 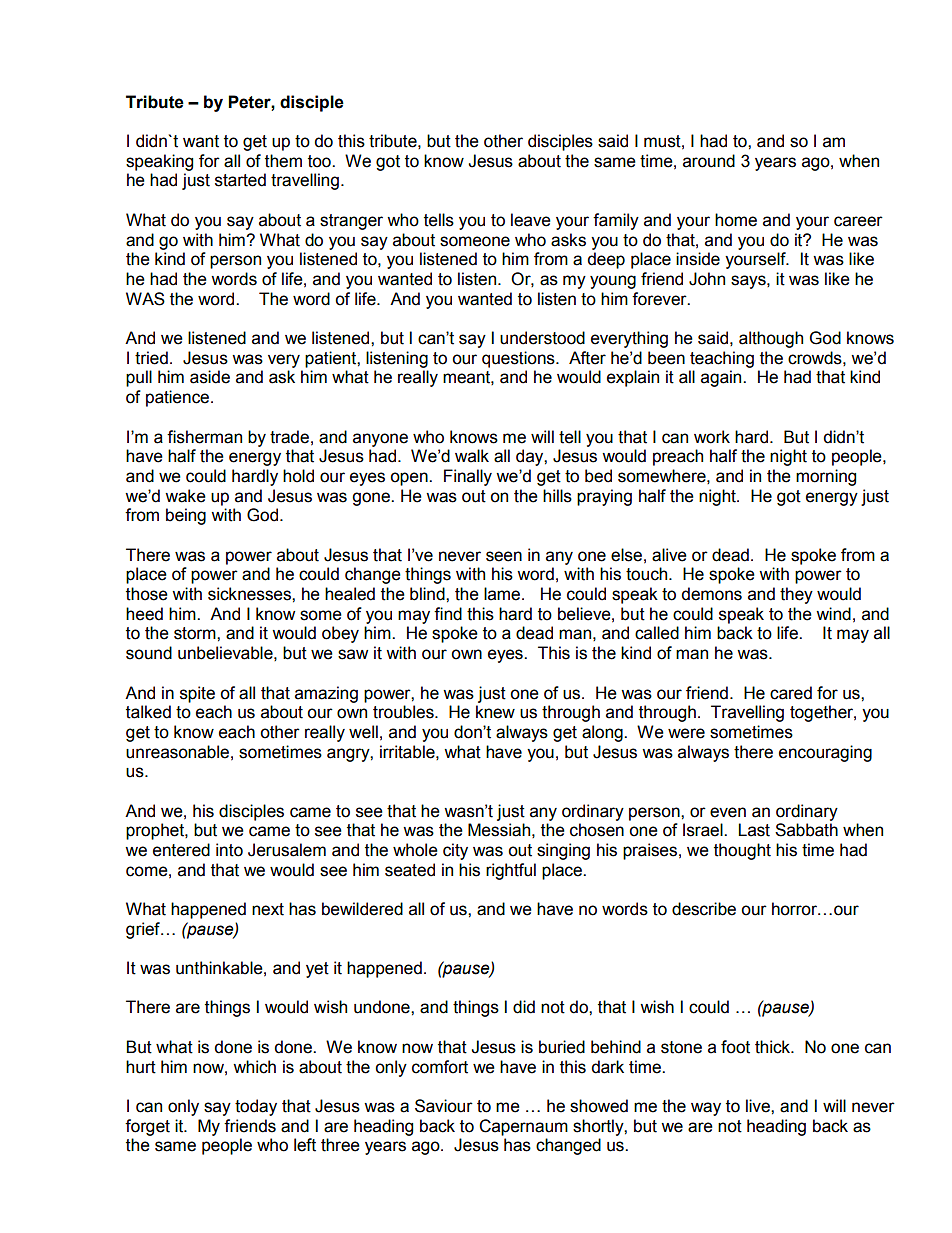 What do you see at coordinates (197, 694) in the image?
I see `spite` at bounding box center [197, 694].
